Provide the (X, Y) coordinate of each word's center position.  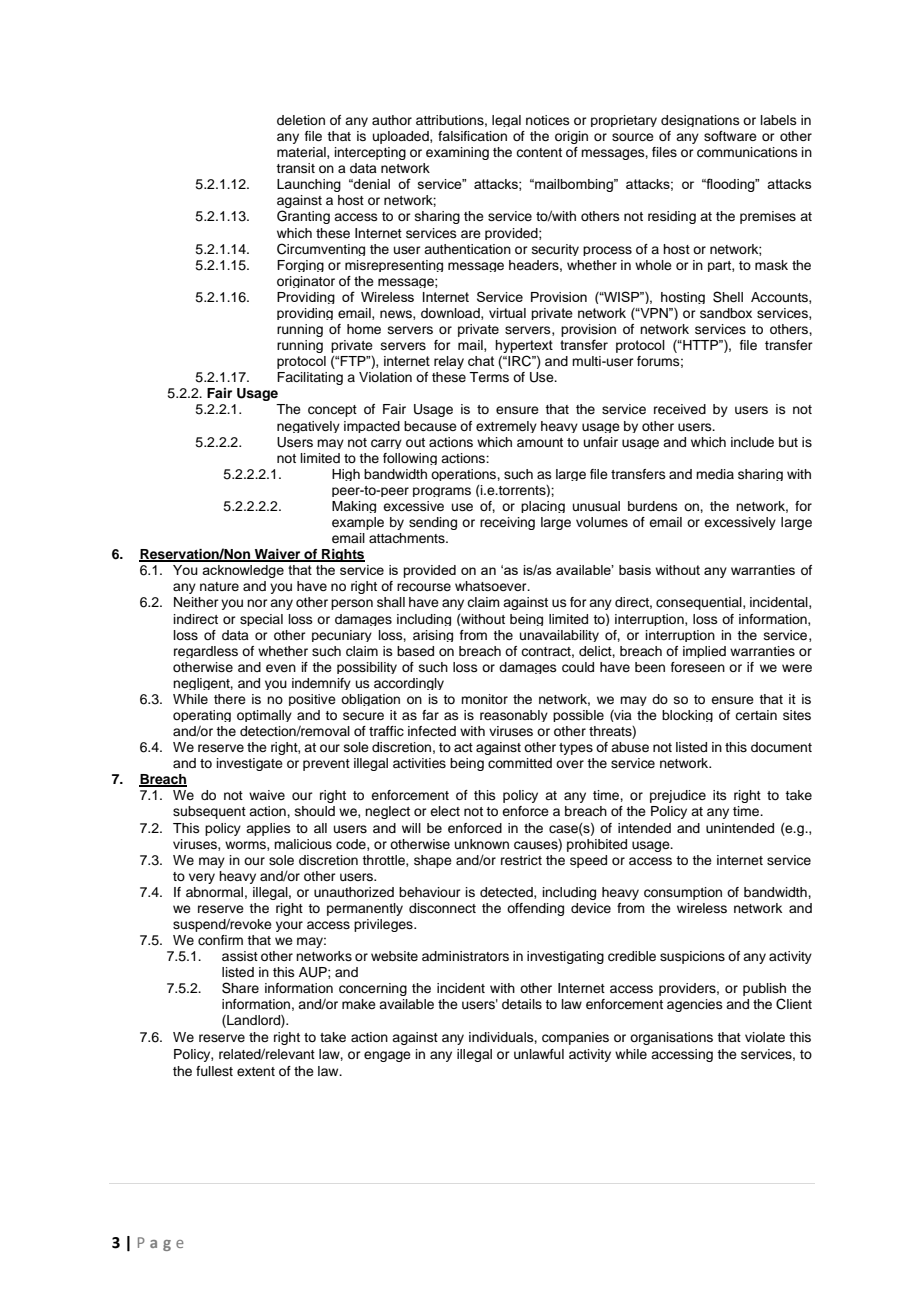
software (730, 136)
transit (295, 168)
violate (765, 1037)
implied (704, 652)
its (720, 795)
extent (256, 1071)
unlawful (539, 1054)
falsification (472, 136)
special (261, 620)
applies (268, 829)
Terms (489, 377)
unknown (482, 844)
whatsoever (492, 586)
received (680, 409)
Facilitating (310, 378)
